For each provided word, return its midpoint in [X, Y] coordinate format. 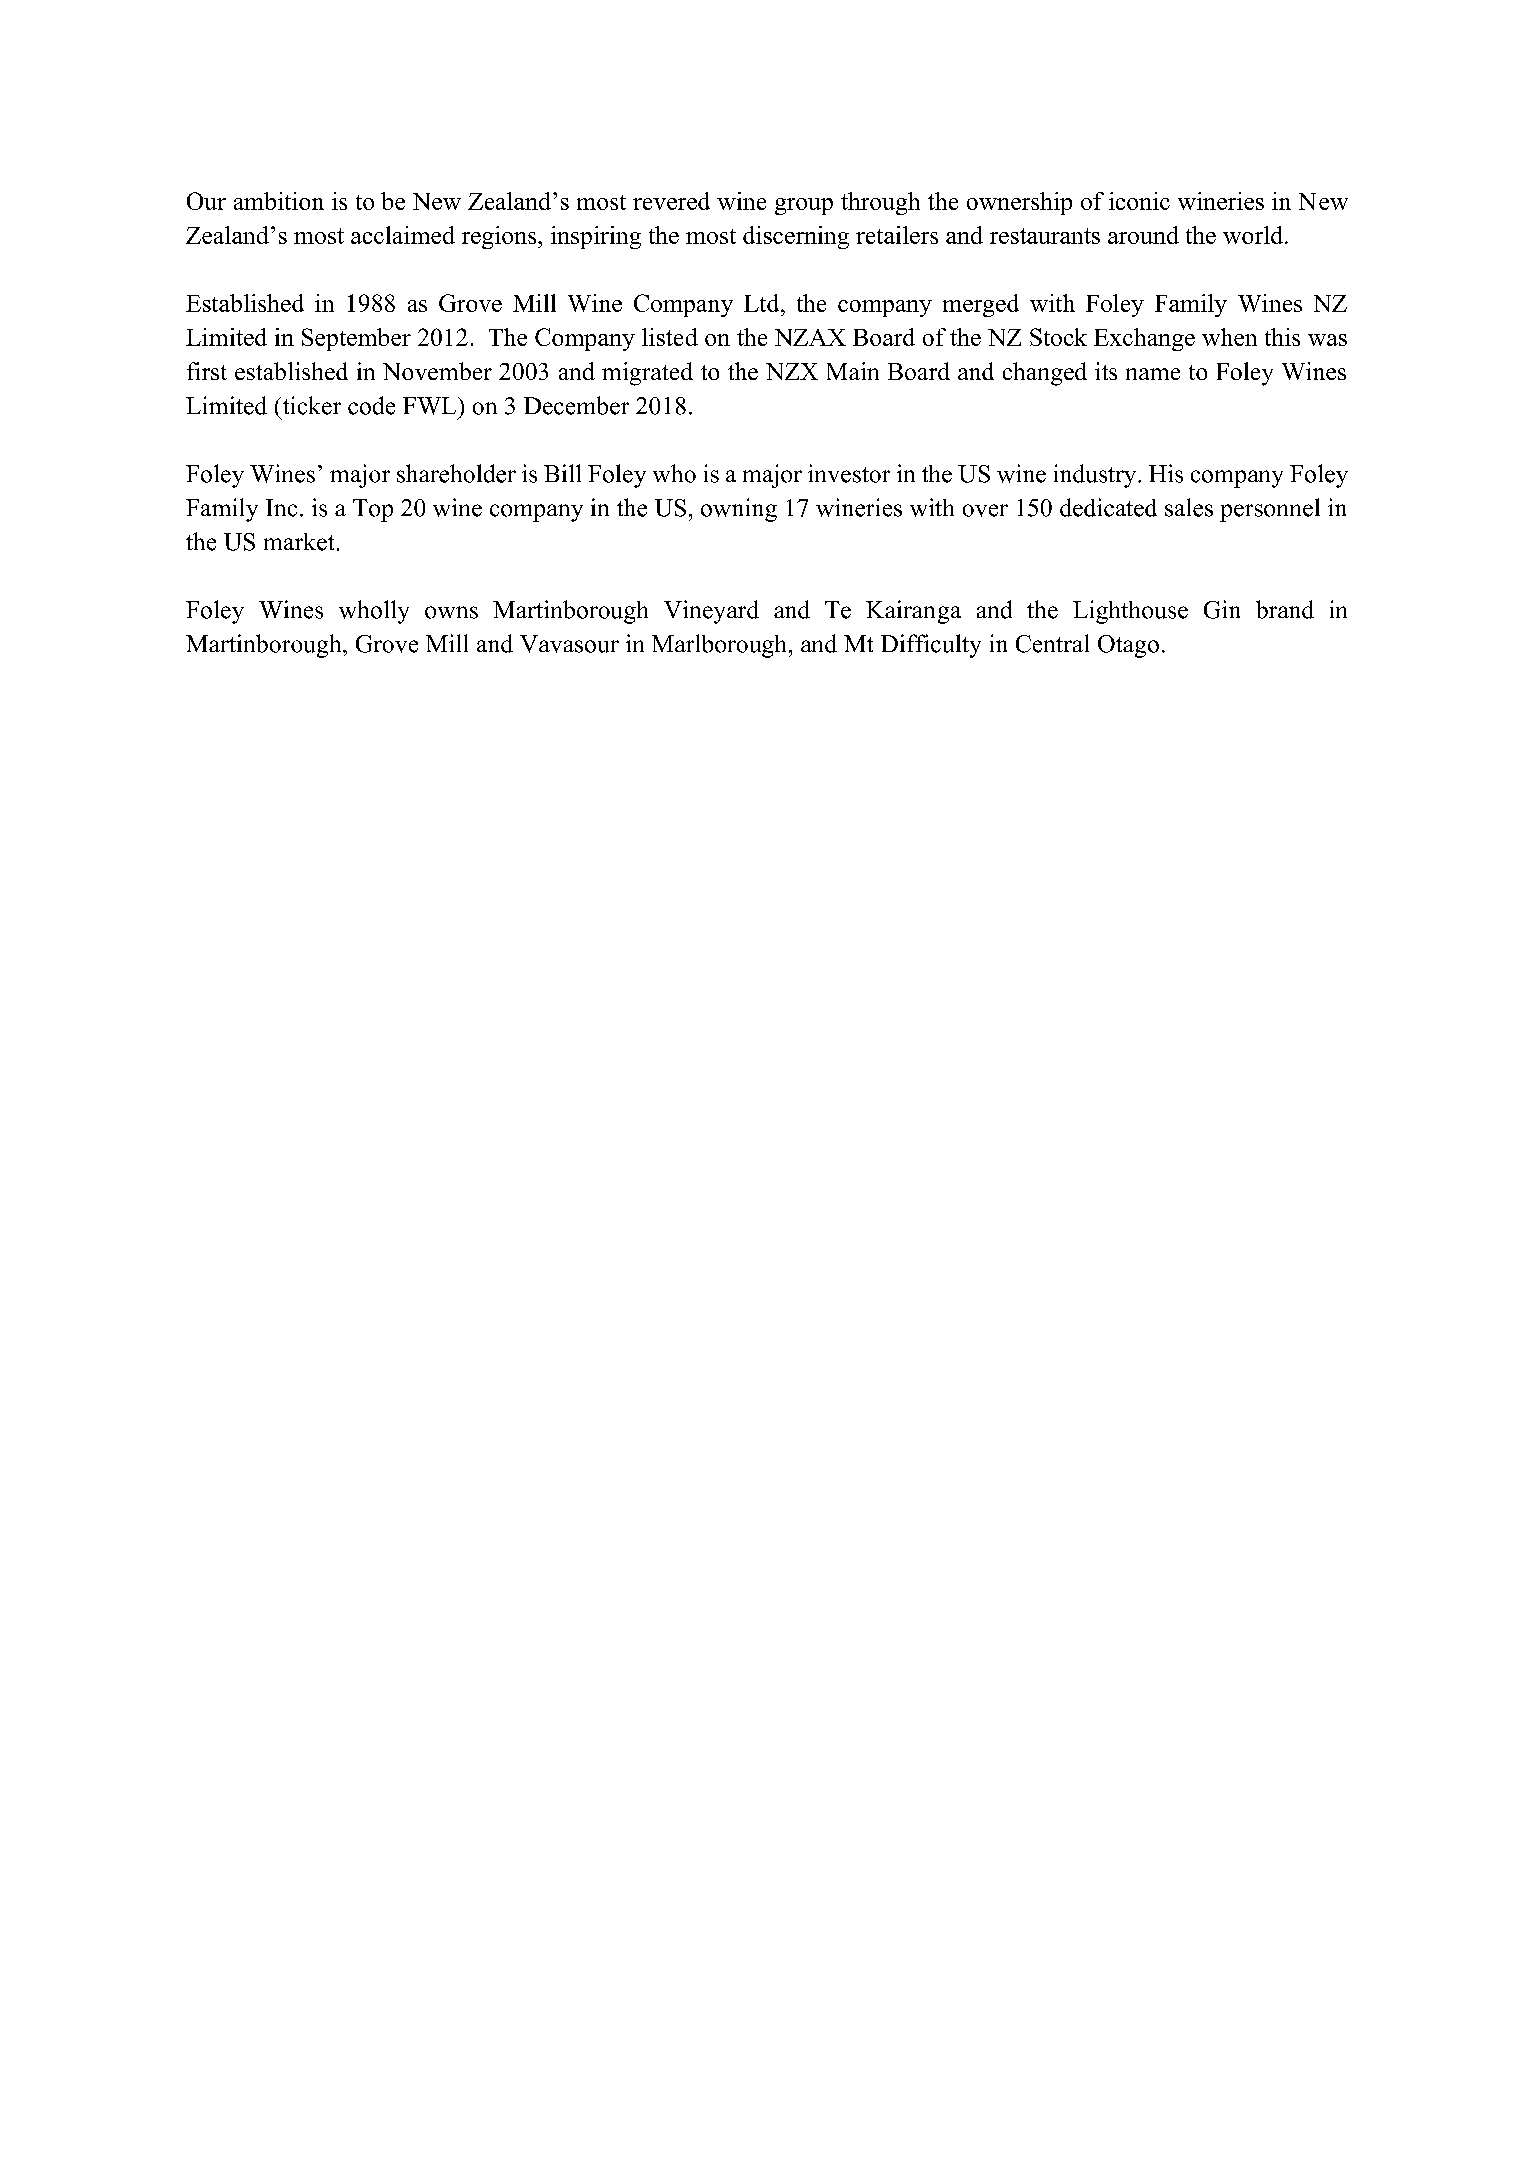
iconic [1139, 201]
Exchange [1144, 339]
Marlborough [719, 646]
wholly [374, 612]
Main [853, 371]
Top [373, 510]
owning [739, 510]
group [804, 206]
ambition [279, 201]
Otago [1128, 646]
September [356, 339]
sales [1189, 507]
